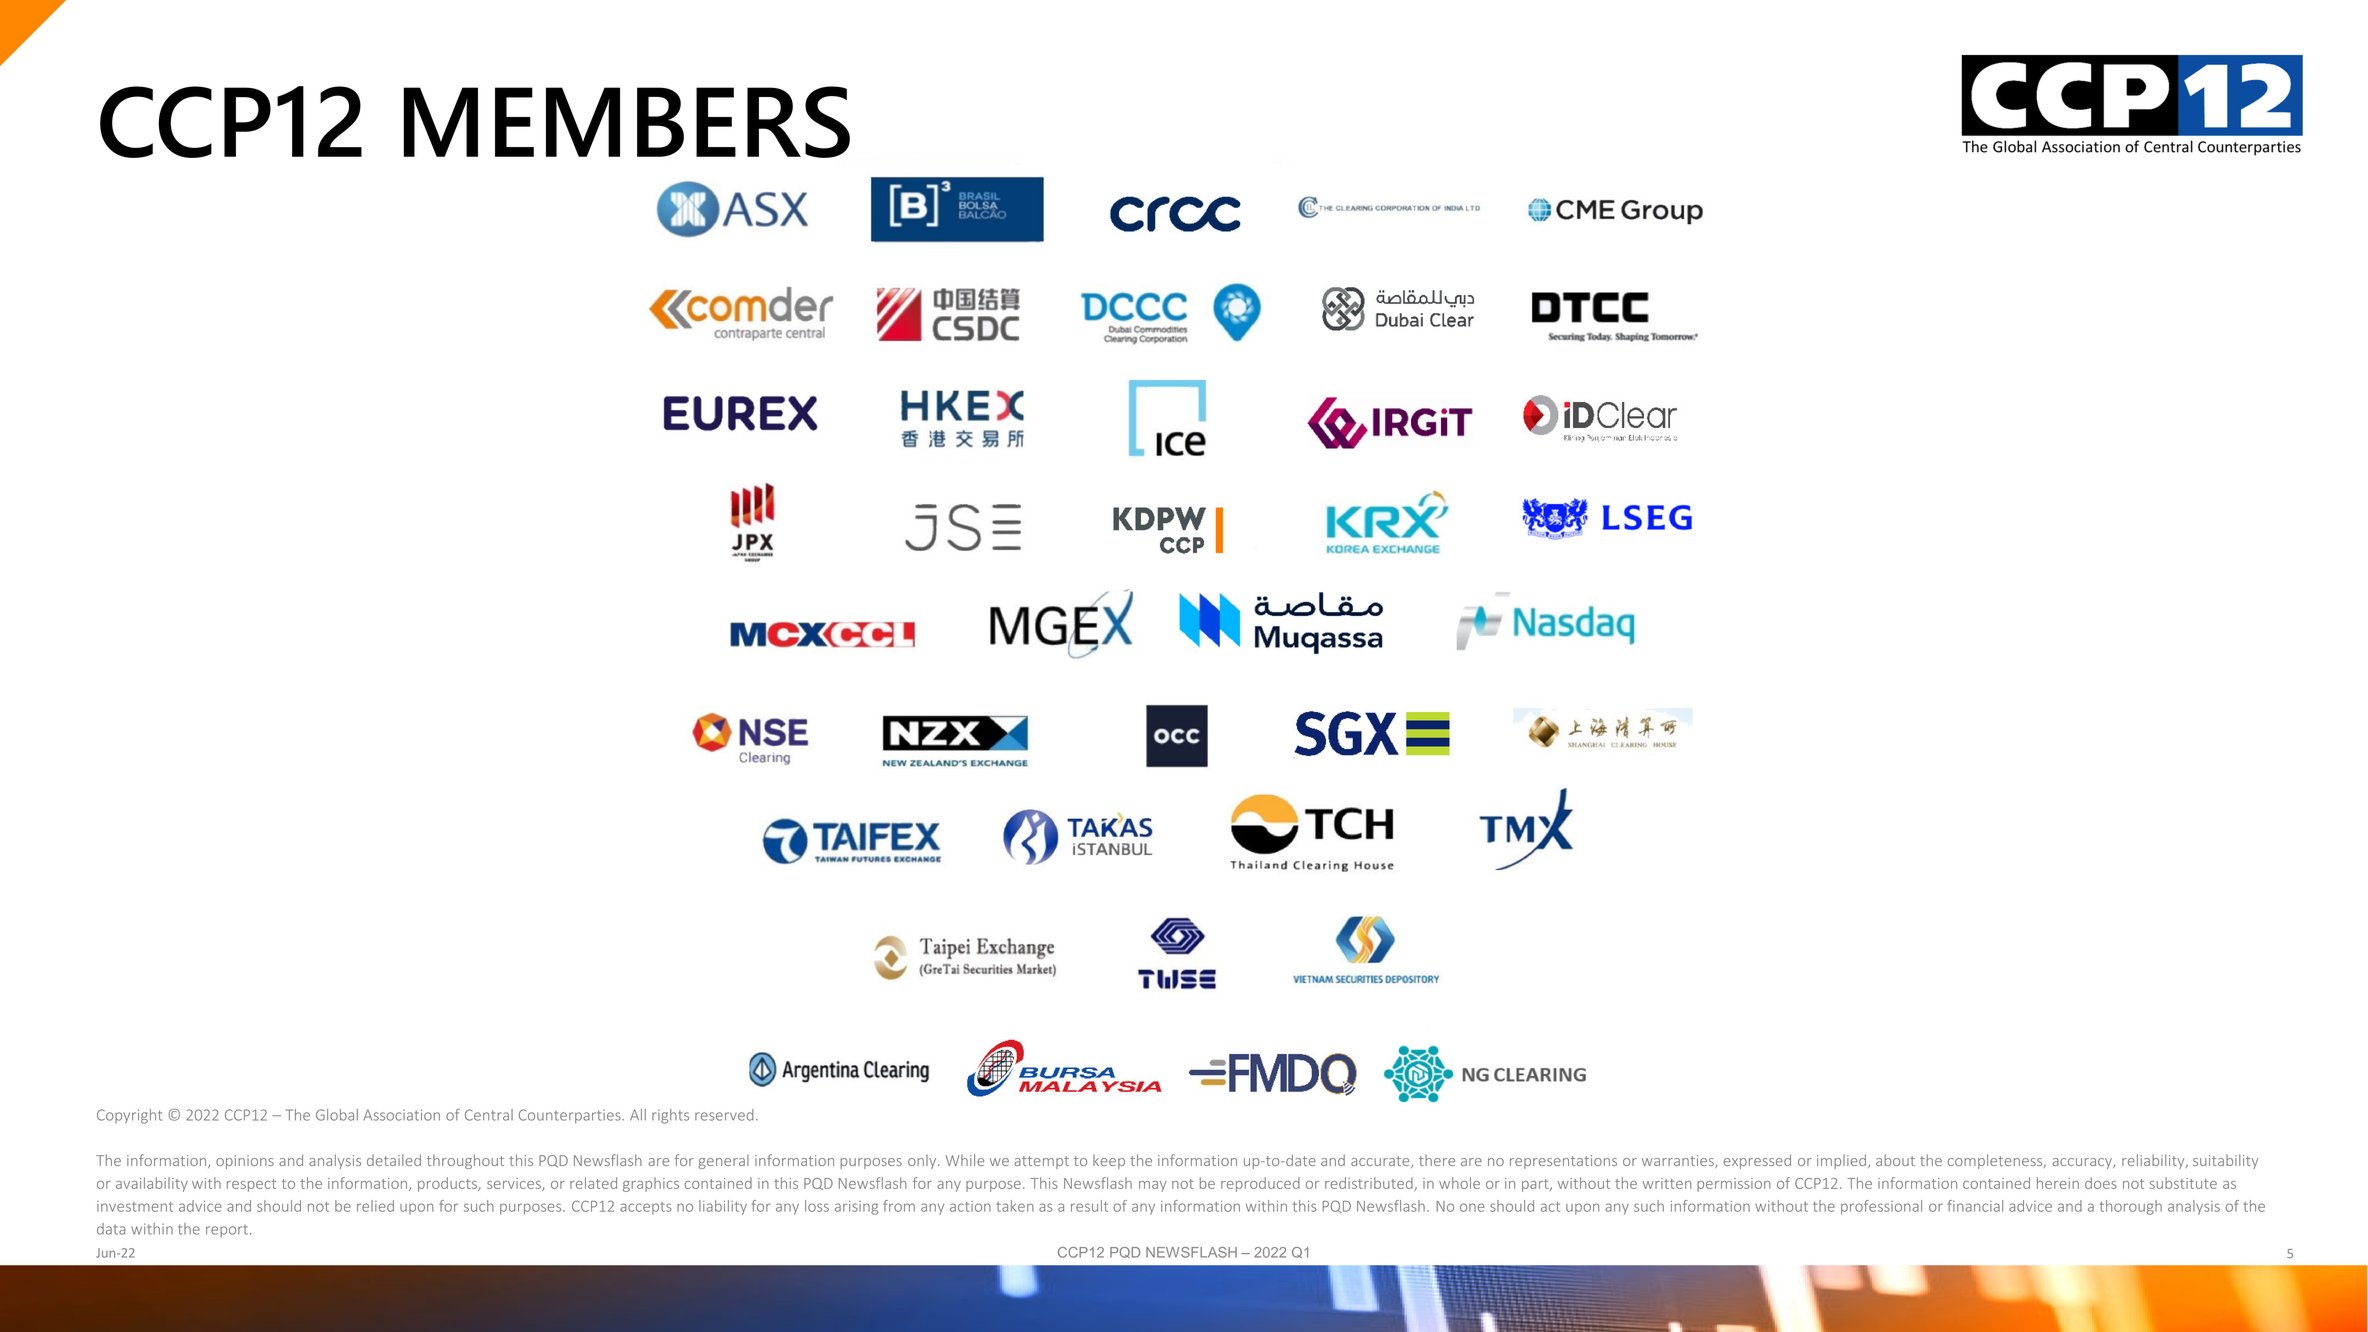 This page has height=1332, width=2368. I want to click on MEMBERS, so click(627, 122).
